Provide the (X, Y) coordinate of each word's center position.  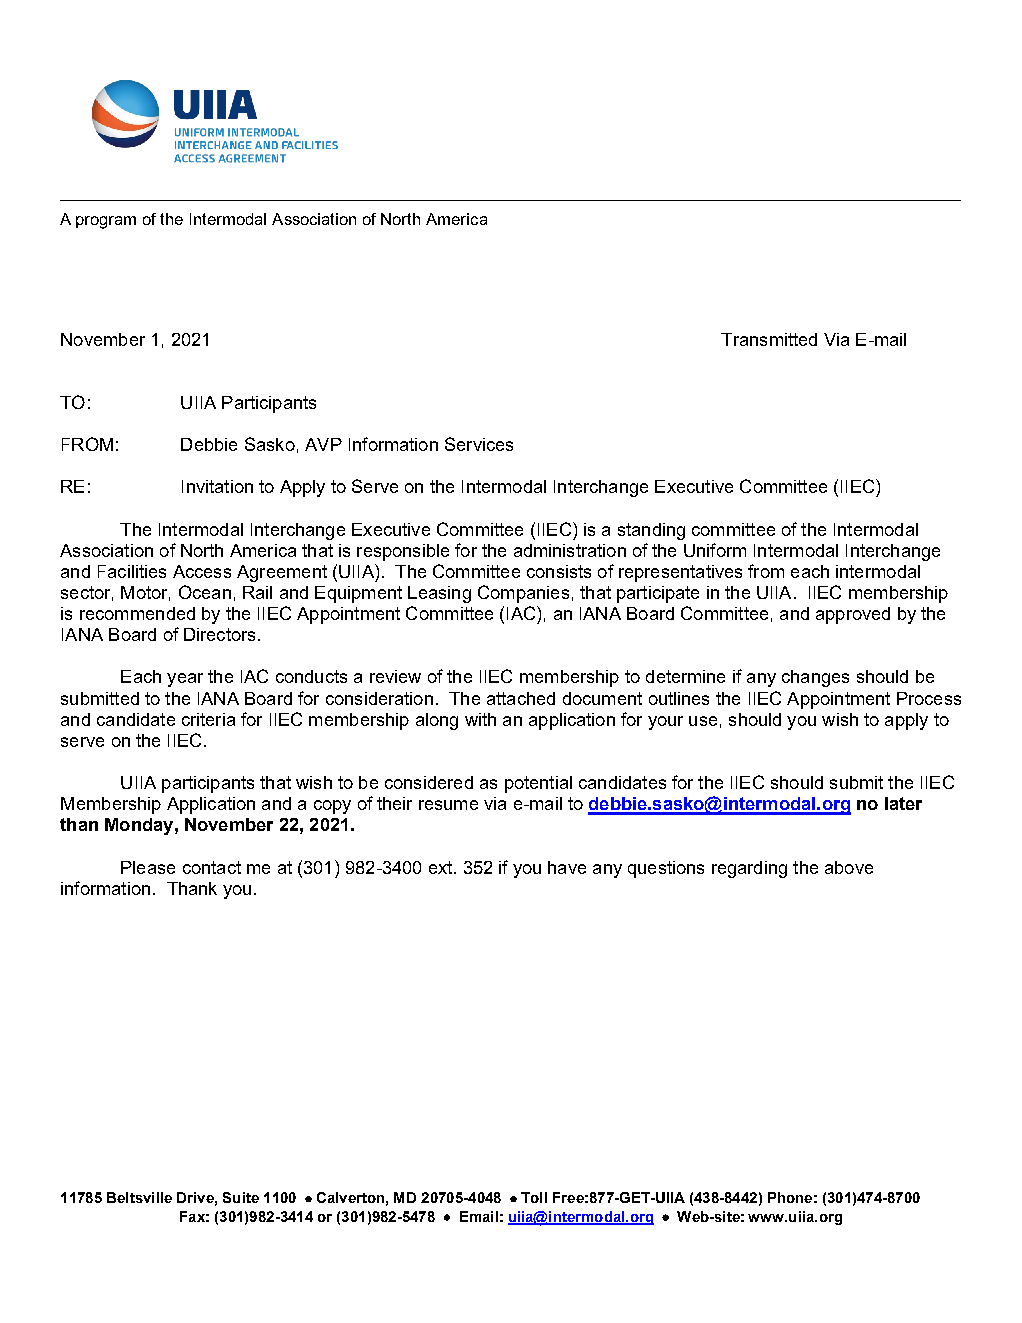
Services (479, 444)
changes (815, 678)
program (106, 222)
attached (521, 698)
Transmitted (769, 339)
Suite (241, 1197)
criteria (208, 719)
